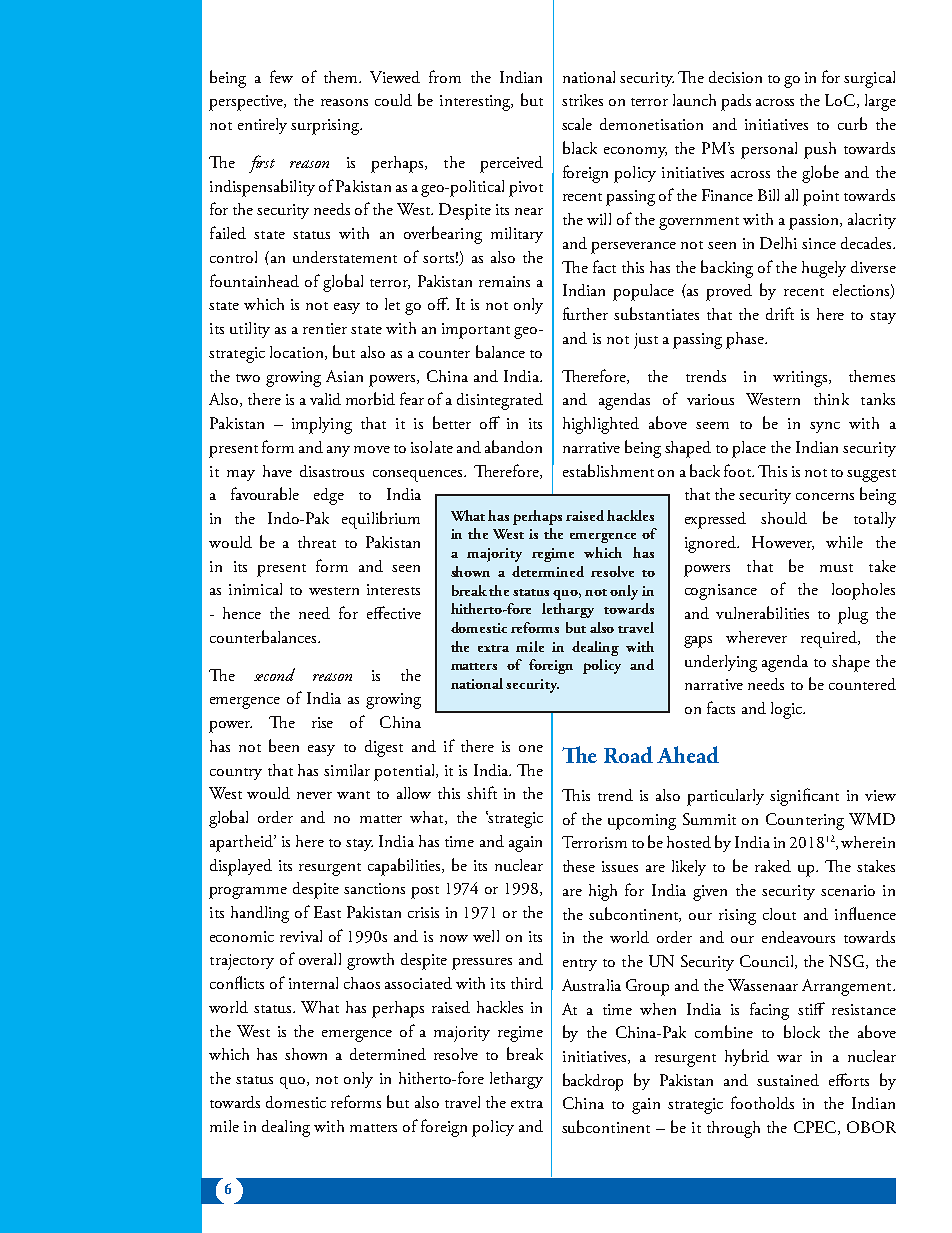 Image resolution: width=952 pixels, height=1233 pixels. I want to click on few, so click(281, 76).
